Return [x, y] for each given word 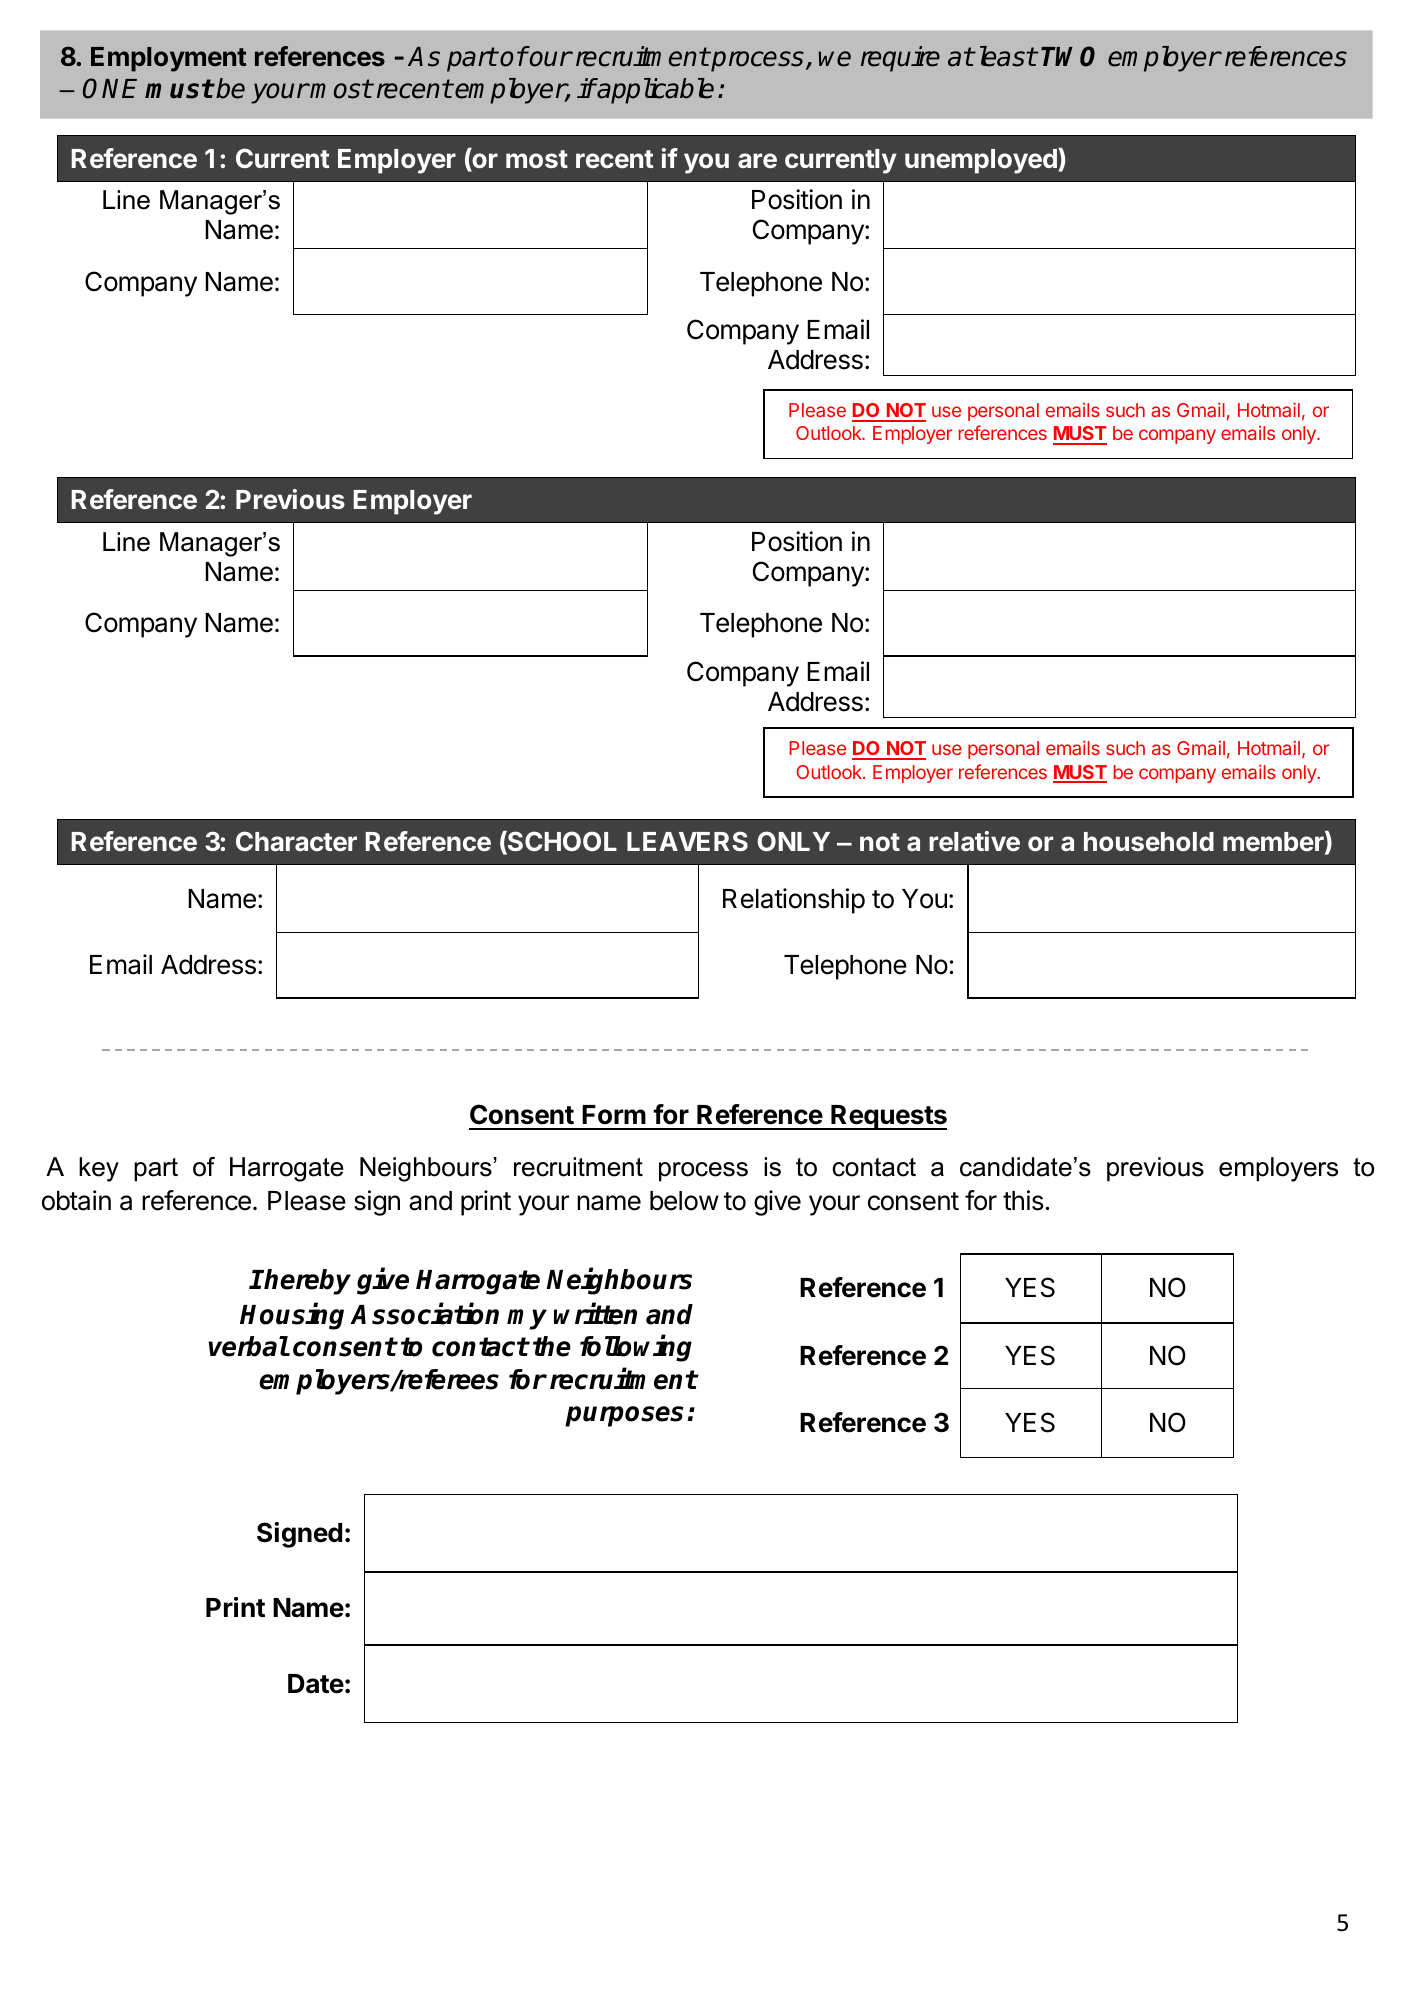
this [1023, 1200]
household [1149, 841]
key [99, 1169]
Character [296, 841]
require [900, 59]
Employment [169, 59]
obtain [76, 1200]
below [684, 1201]
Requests [888, 1117]
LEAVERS [687, 841]
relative [974, 841]
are [757, 160]
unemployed [982, 161]
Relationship [794, 901]
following [636, 1348]
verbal [248, 1346]
